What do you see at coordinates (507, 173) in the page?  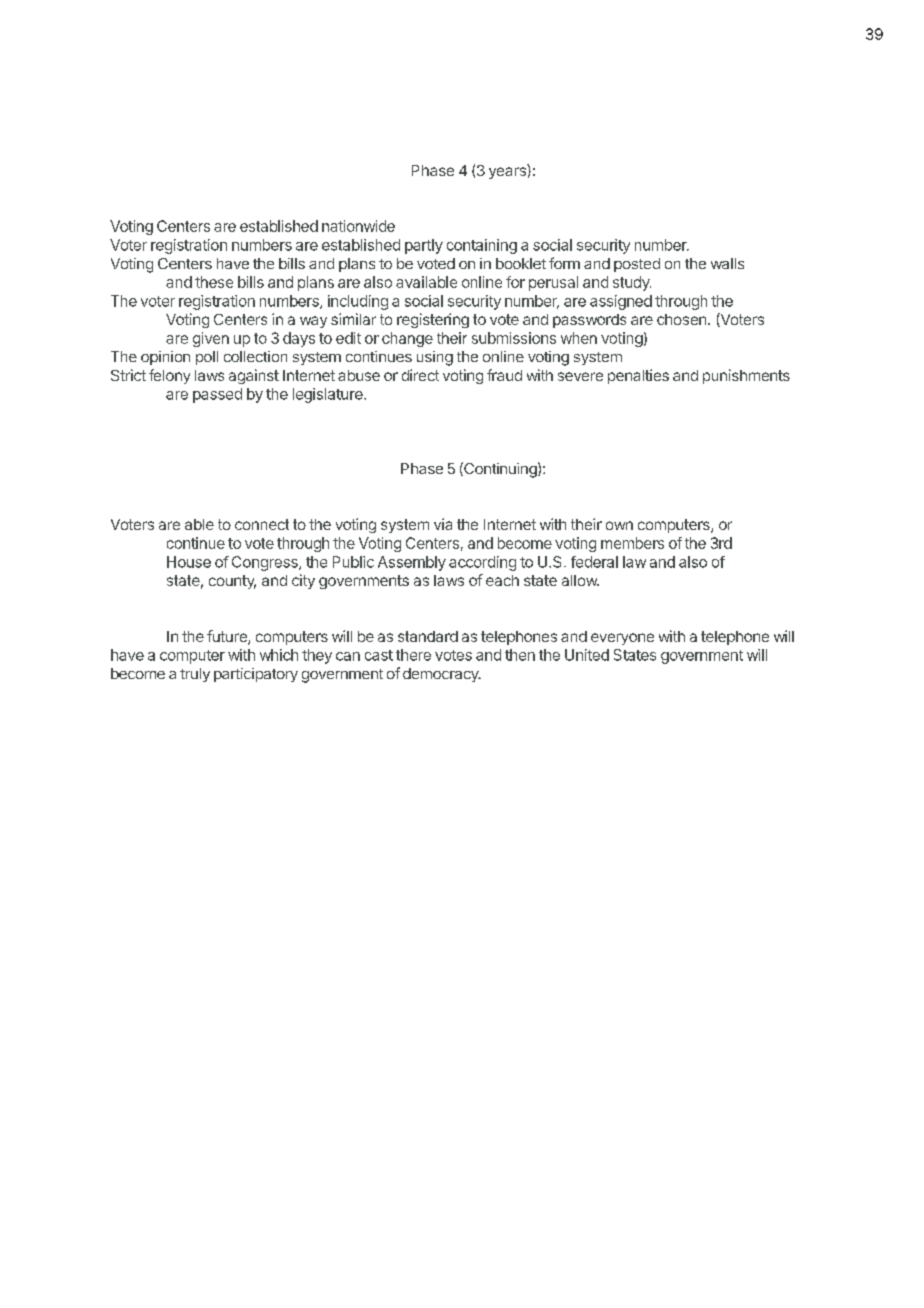 I see `years` at bounding box center [507, 173].
